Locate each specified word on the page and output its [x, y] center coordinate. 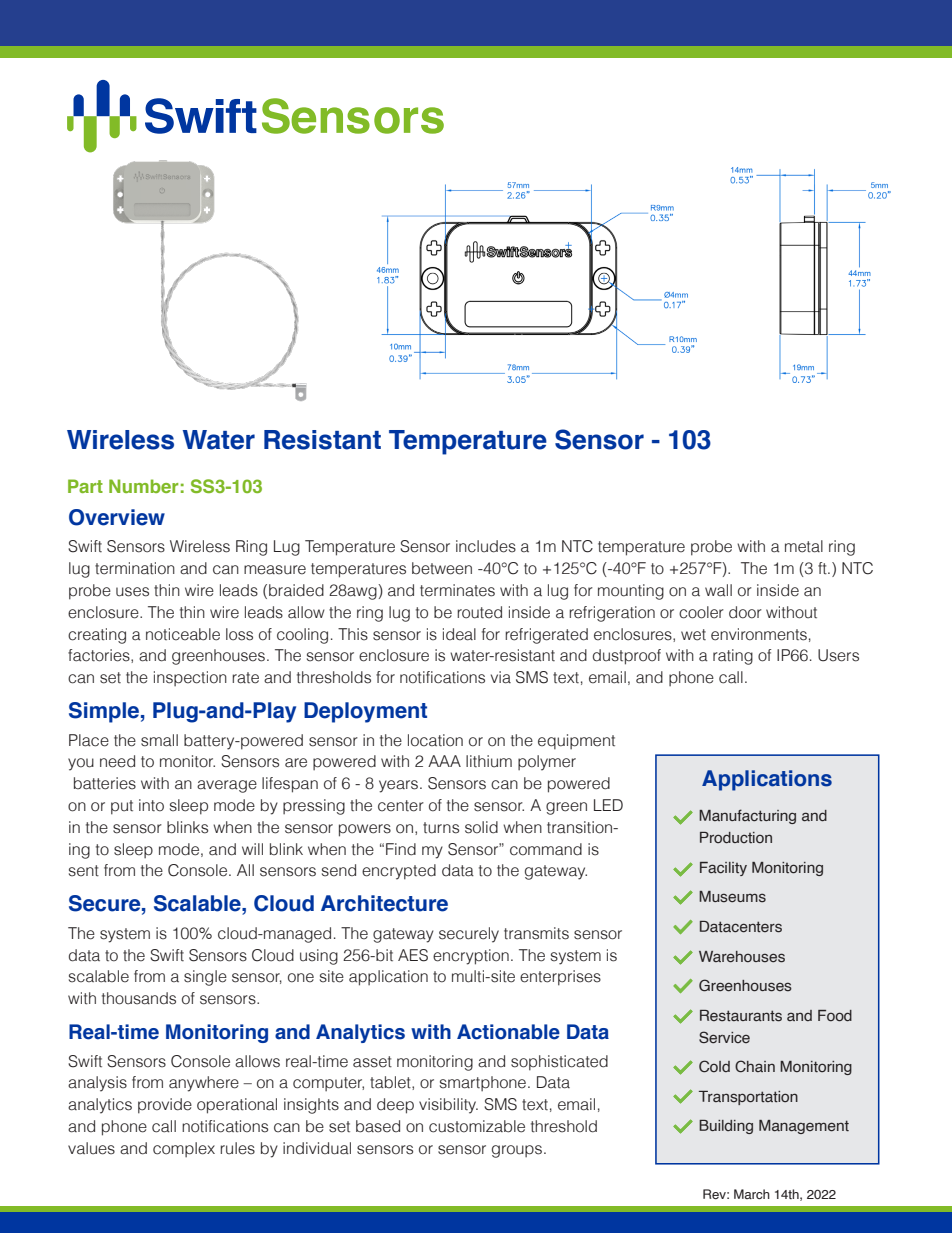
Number [143, 486]
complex [184, 1149]
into [151, 805]
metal [804, 546]
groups [517, 1151]
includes [486, 546]
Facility [723, 869]
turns [441, 828]
